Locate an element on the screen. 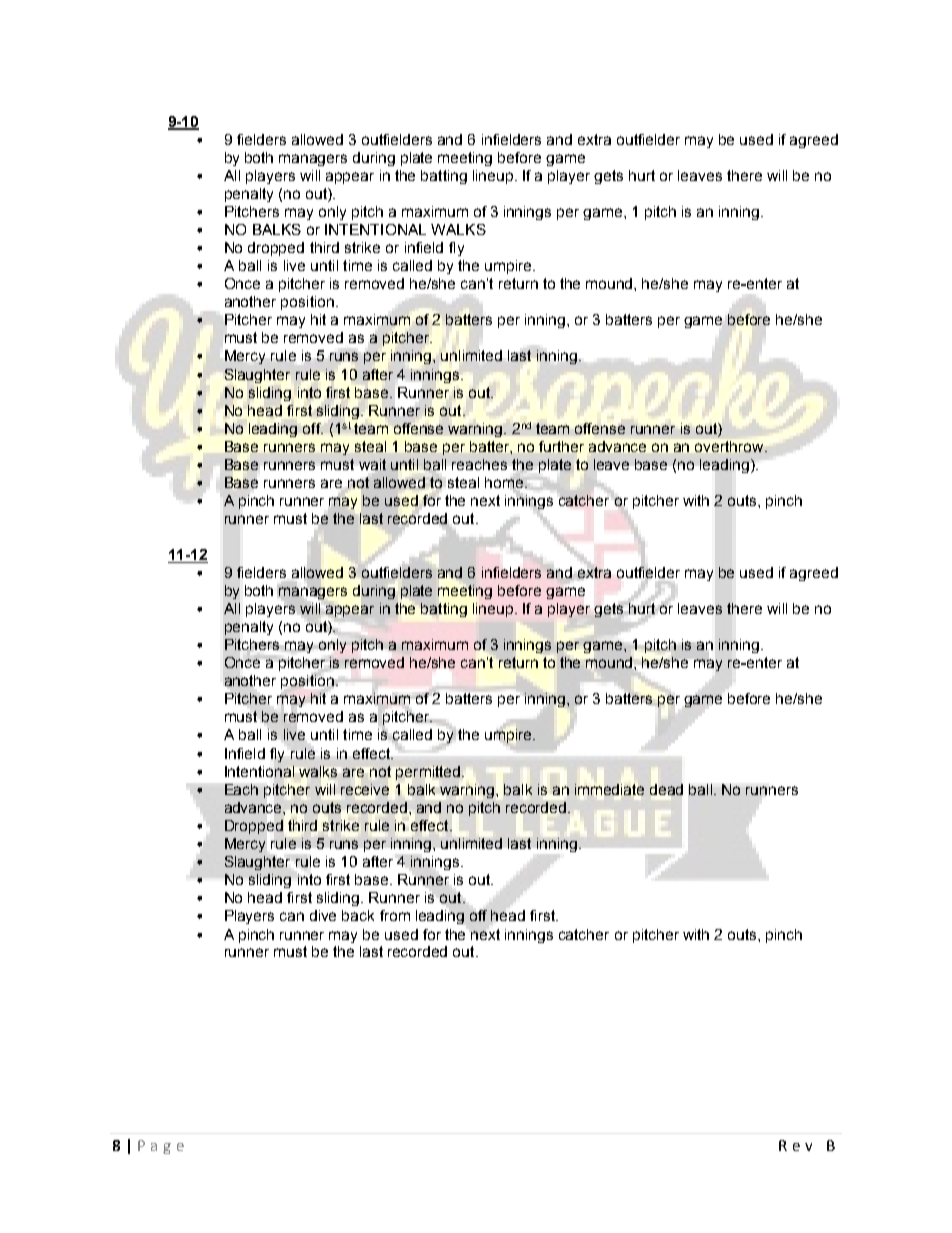 The height and width of the screenshot is (1233, 952). permitted is located at coordinates (428, 773).
